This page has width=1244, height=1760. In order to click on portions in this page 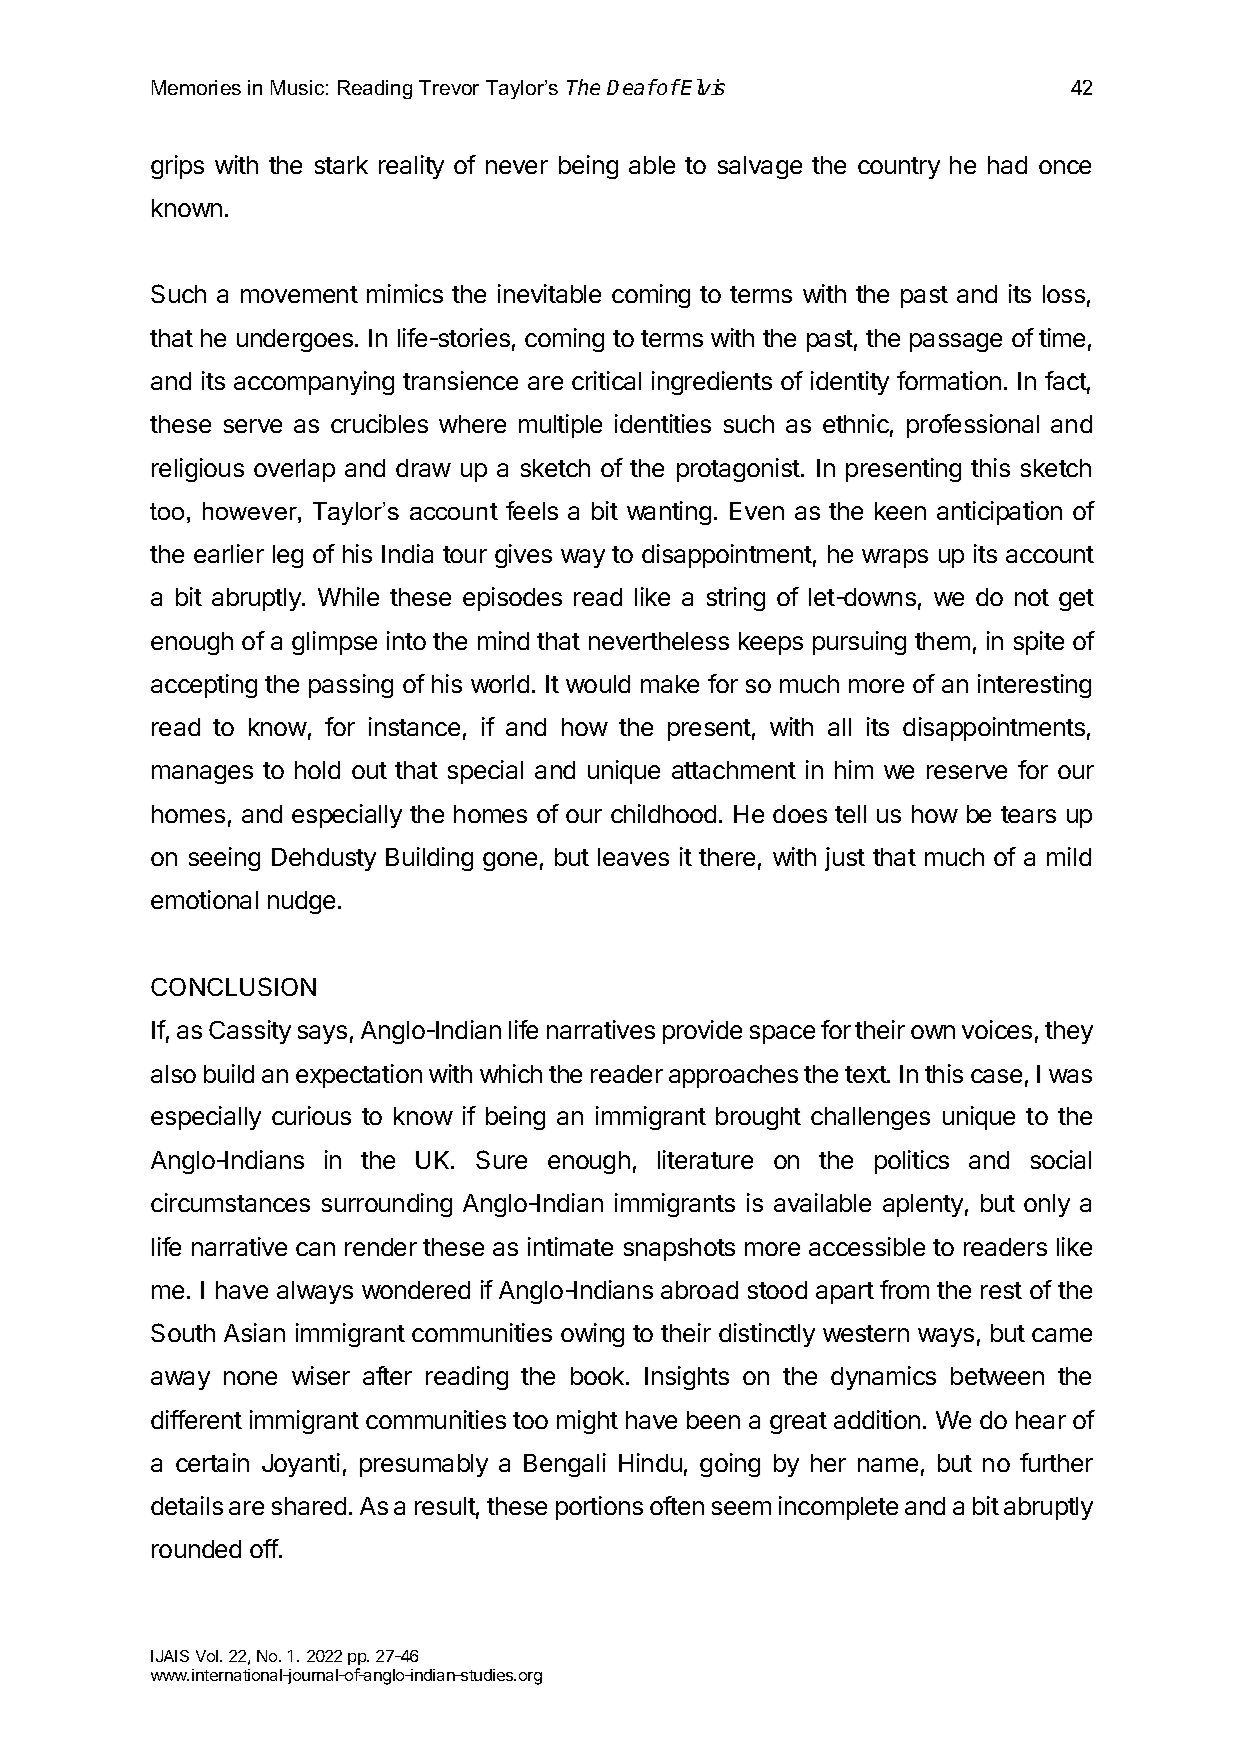, I will do `click(599, 1508)`.
